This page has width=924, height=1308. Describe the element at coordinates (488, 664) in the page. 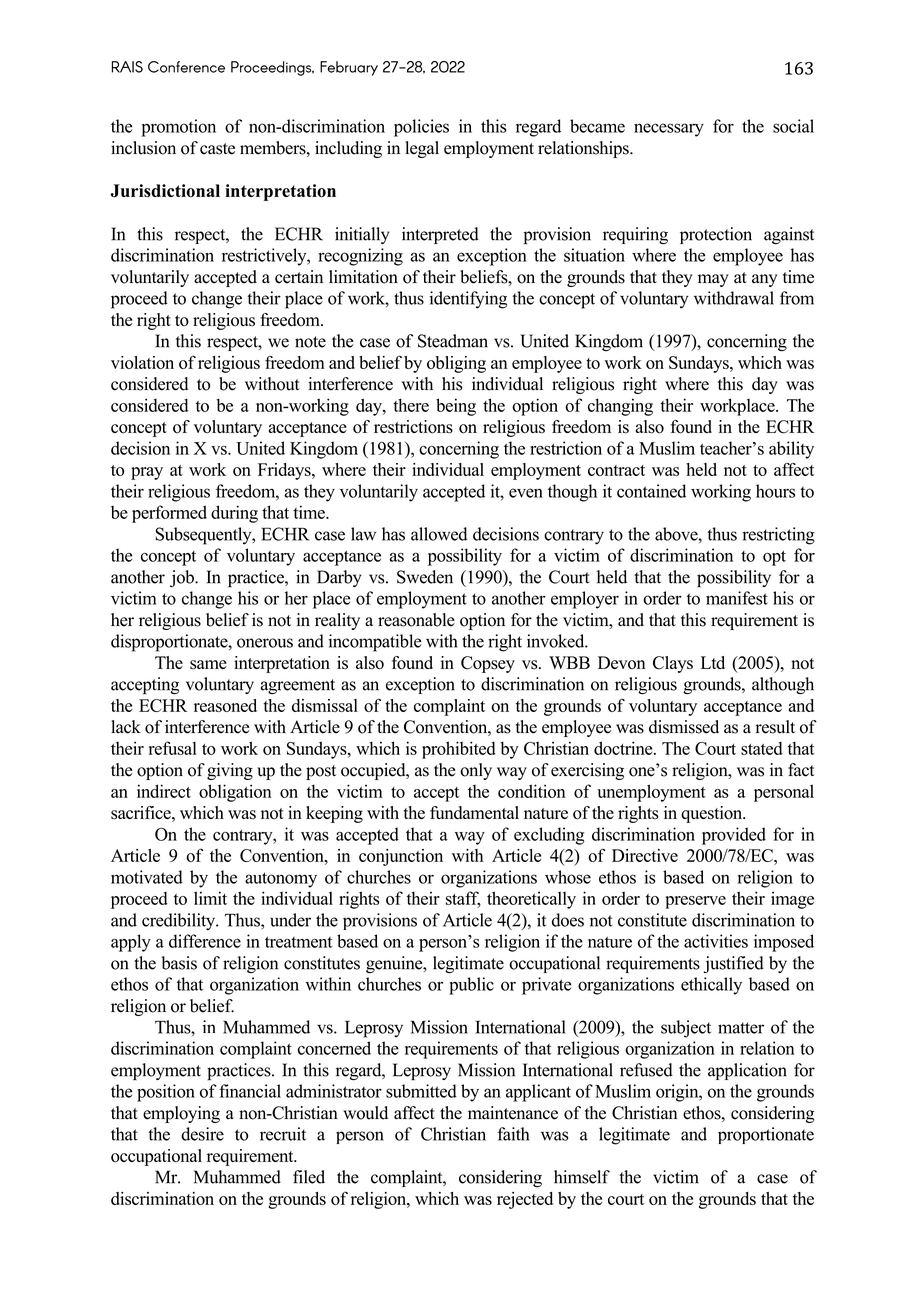

I see `Copsey` at that location.
